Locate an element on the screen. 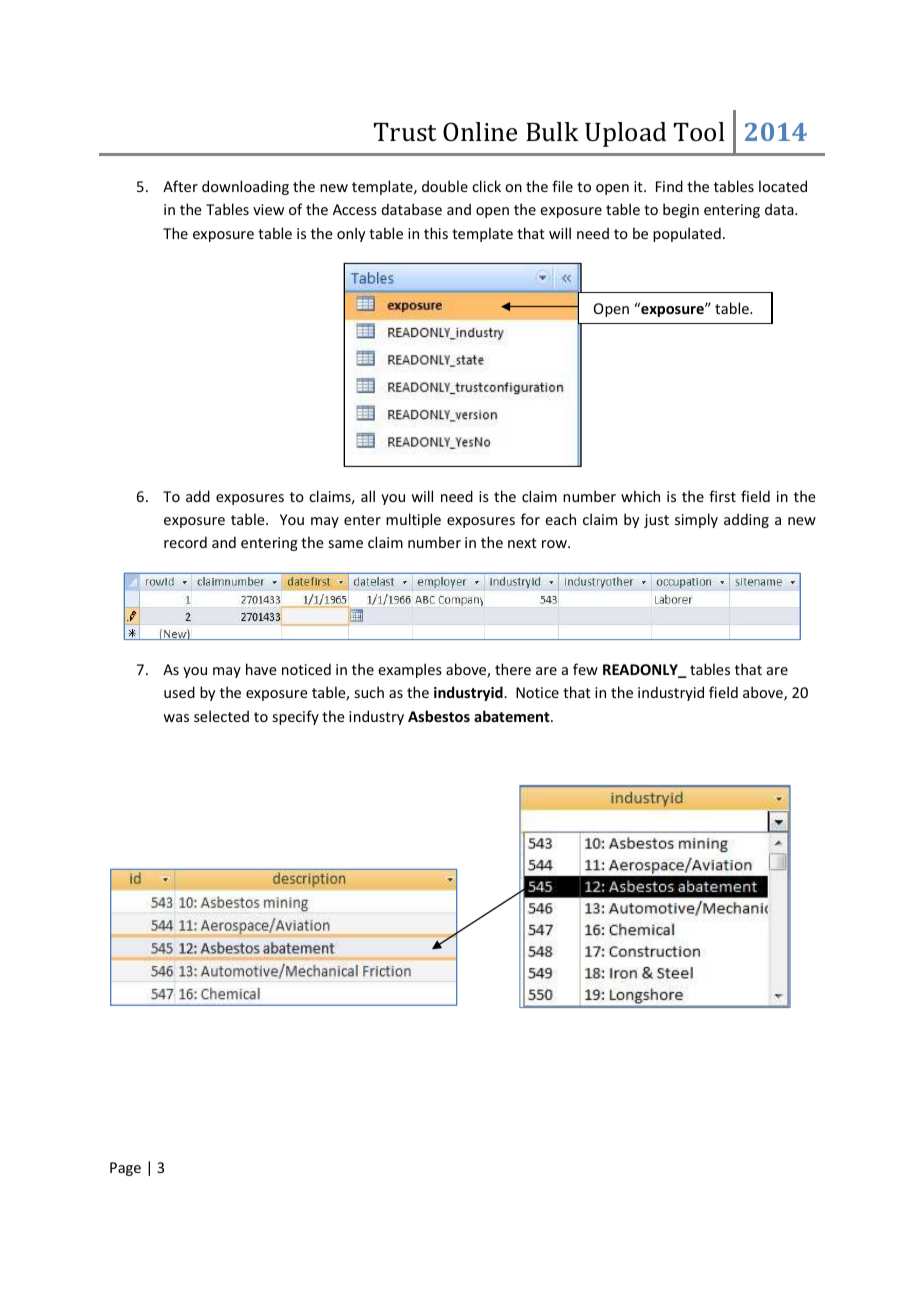 This screenshot has width=924, height=1308. Asbestos is located at coordinates (439, 716).
